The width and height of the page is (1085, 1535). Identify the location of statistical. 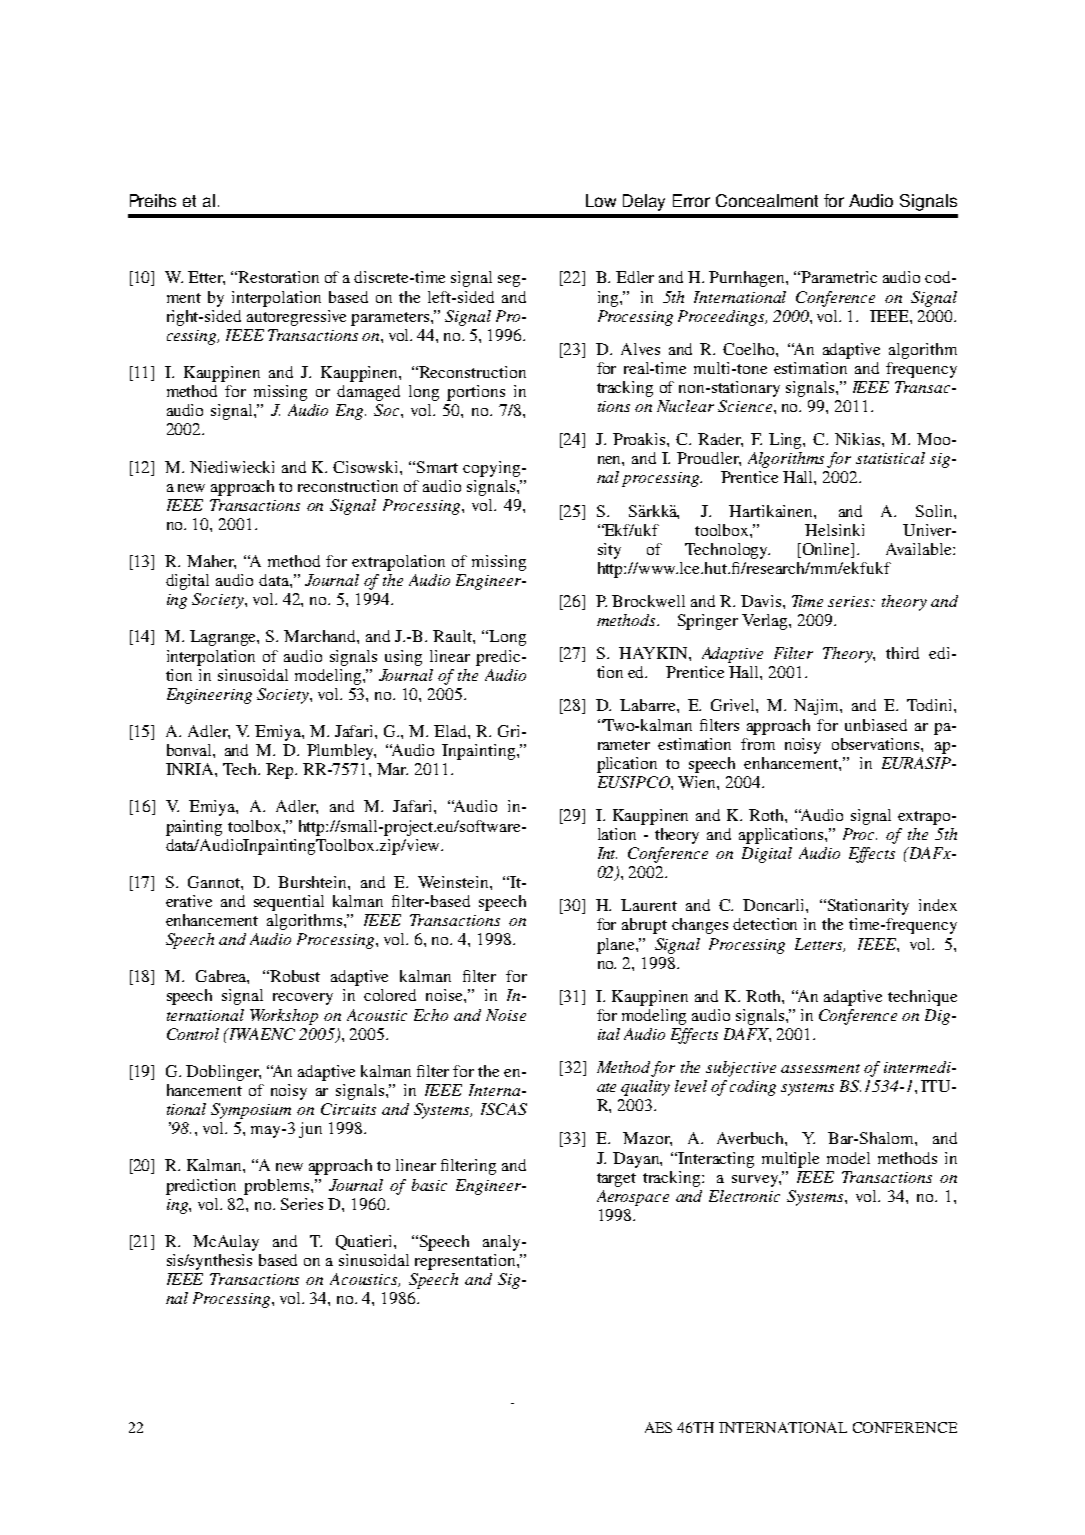
(890, 458).
